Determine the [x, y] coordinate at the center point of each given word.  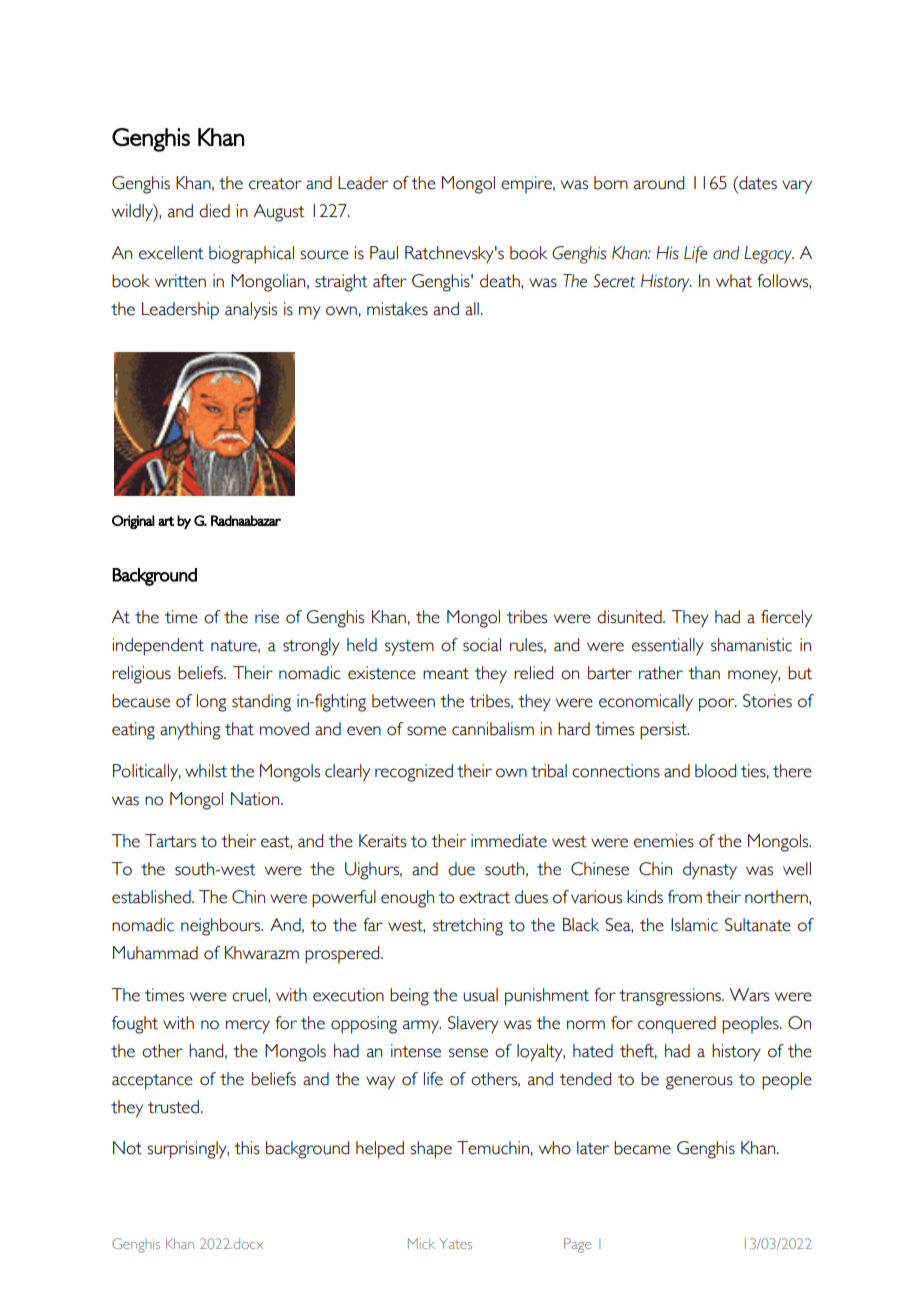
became [642, 1148]
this [247, 1148]
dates [757, 183]
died [214, 211]
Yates [455, 1243]
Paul [384, 253]
